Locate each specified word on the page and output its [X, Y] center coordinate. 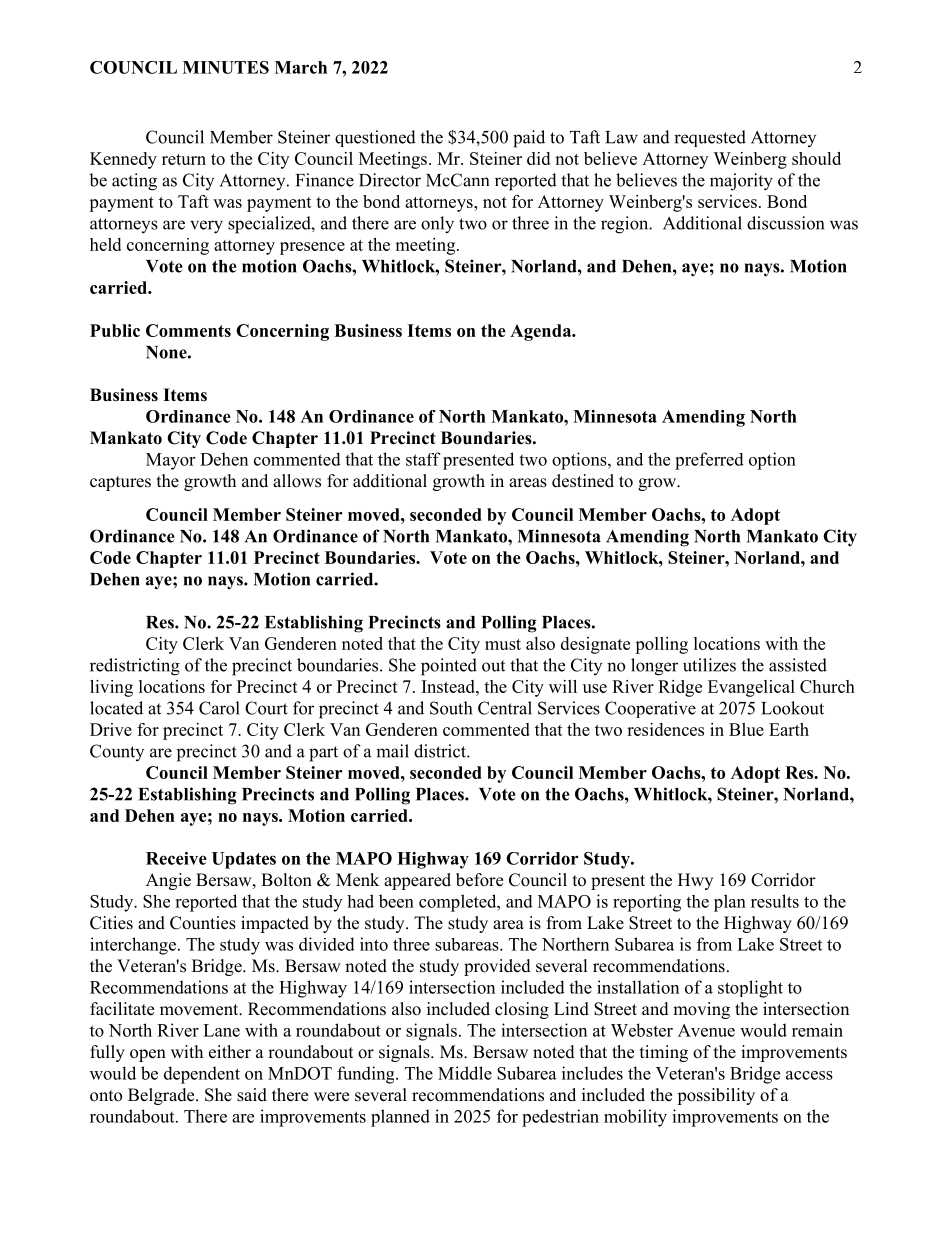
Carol [219, 708]
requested [710, 138]
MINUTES [226, 67]
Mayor [170, 461]
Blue [746, 729]
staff [423, 459]
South [451, 708]
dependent [202, 1075]
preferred [709, 461]
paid [529, 139]
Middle [465, 1073]
